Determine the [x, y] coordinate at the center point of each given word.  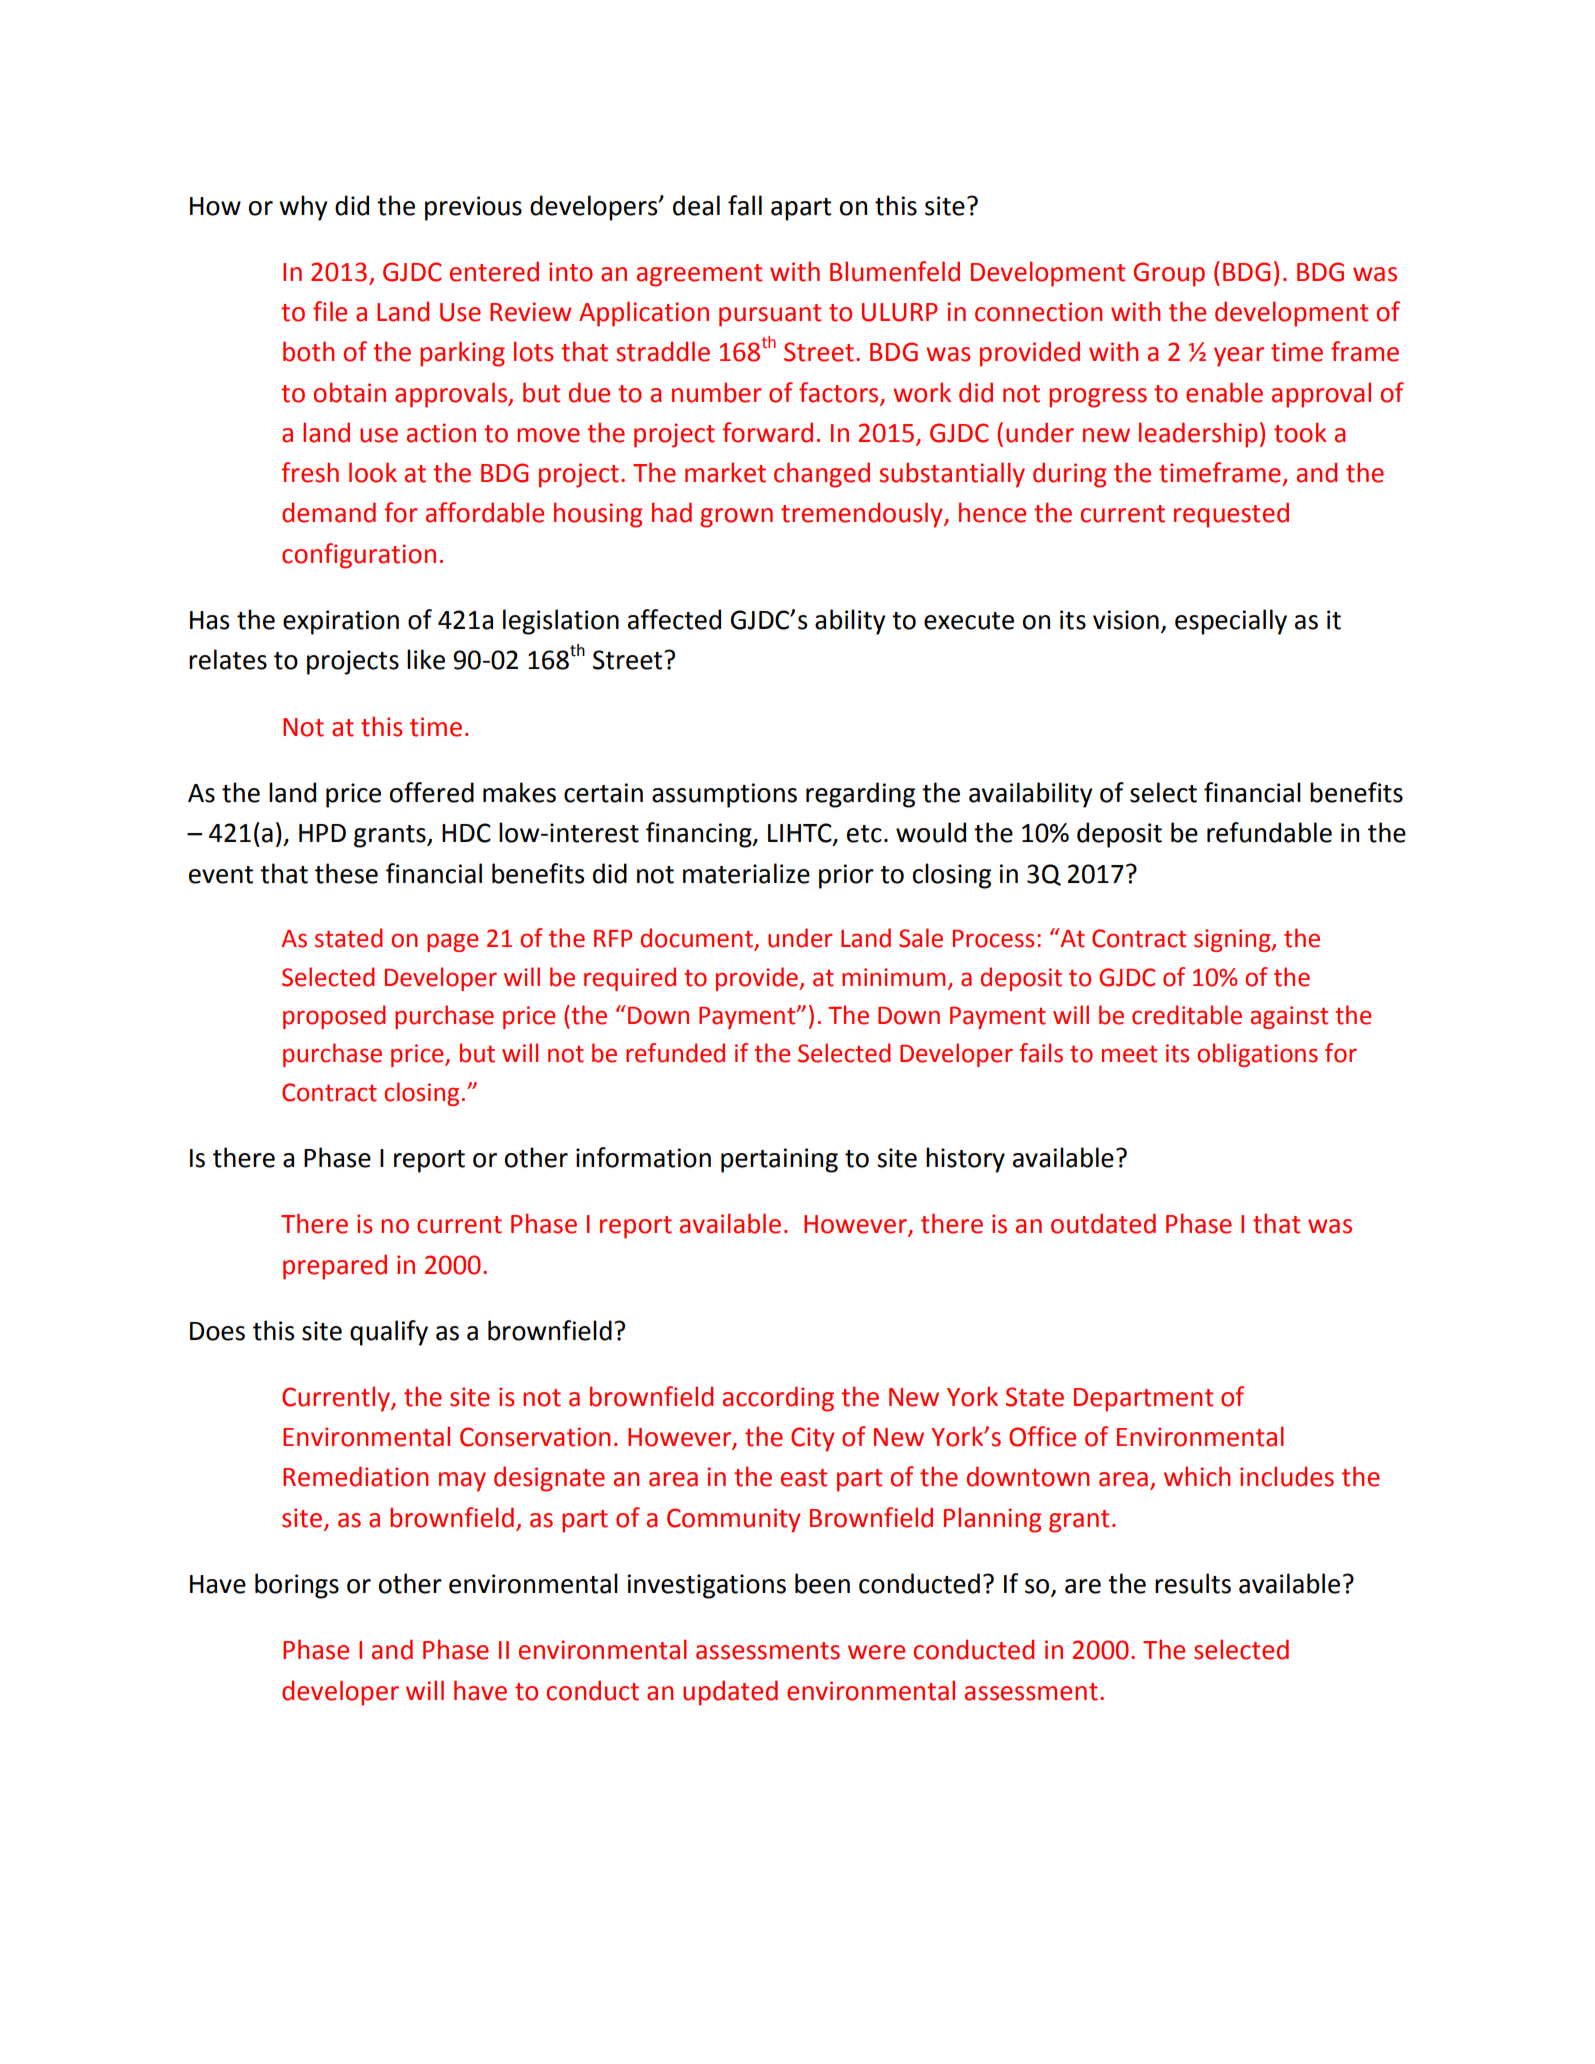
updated [730, 1693]
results [1193, 1583]
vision [1126, 620]
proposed [334, 1017]
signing [1233, 940]
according [778, 1399]
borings [297, 1586]
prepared [335, 1267]
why [303, 208]
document [698, 939]
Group [1169, 274]
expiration [341, 622]
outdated [1103, 1223]
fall [745, 205]
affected [674, 619]
